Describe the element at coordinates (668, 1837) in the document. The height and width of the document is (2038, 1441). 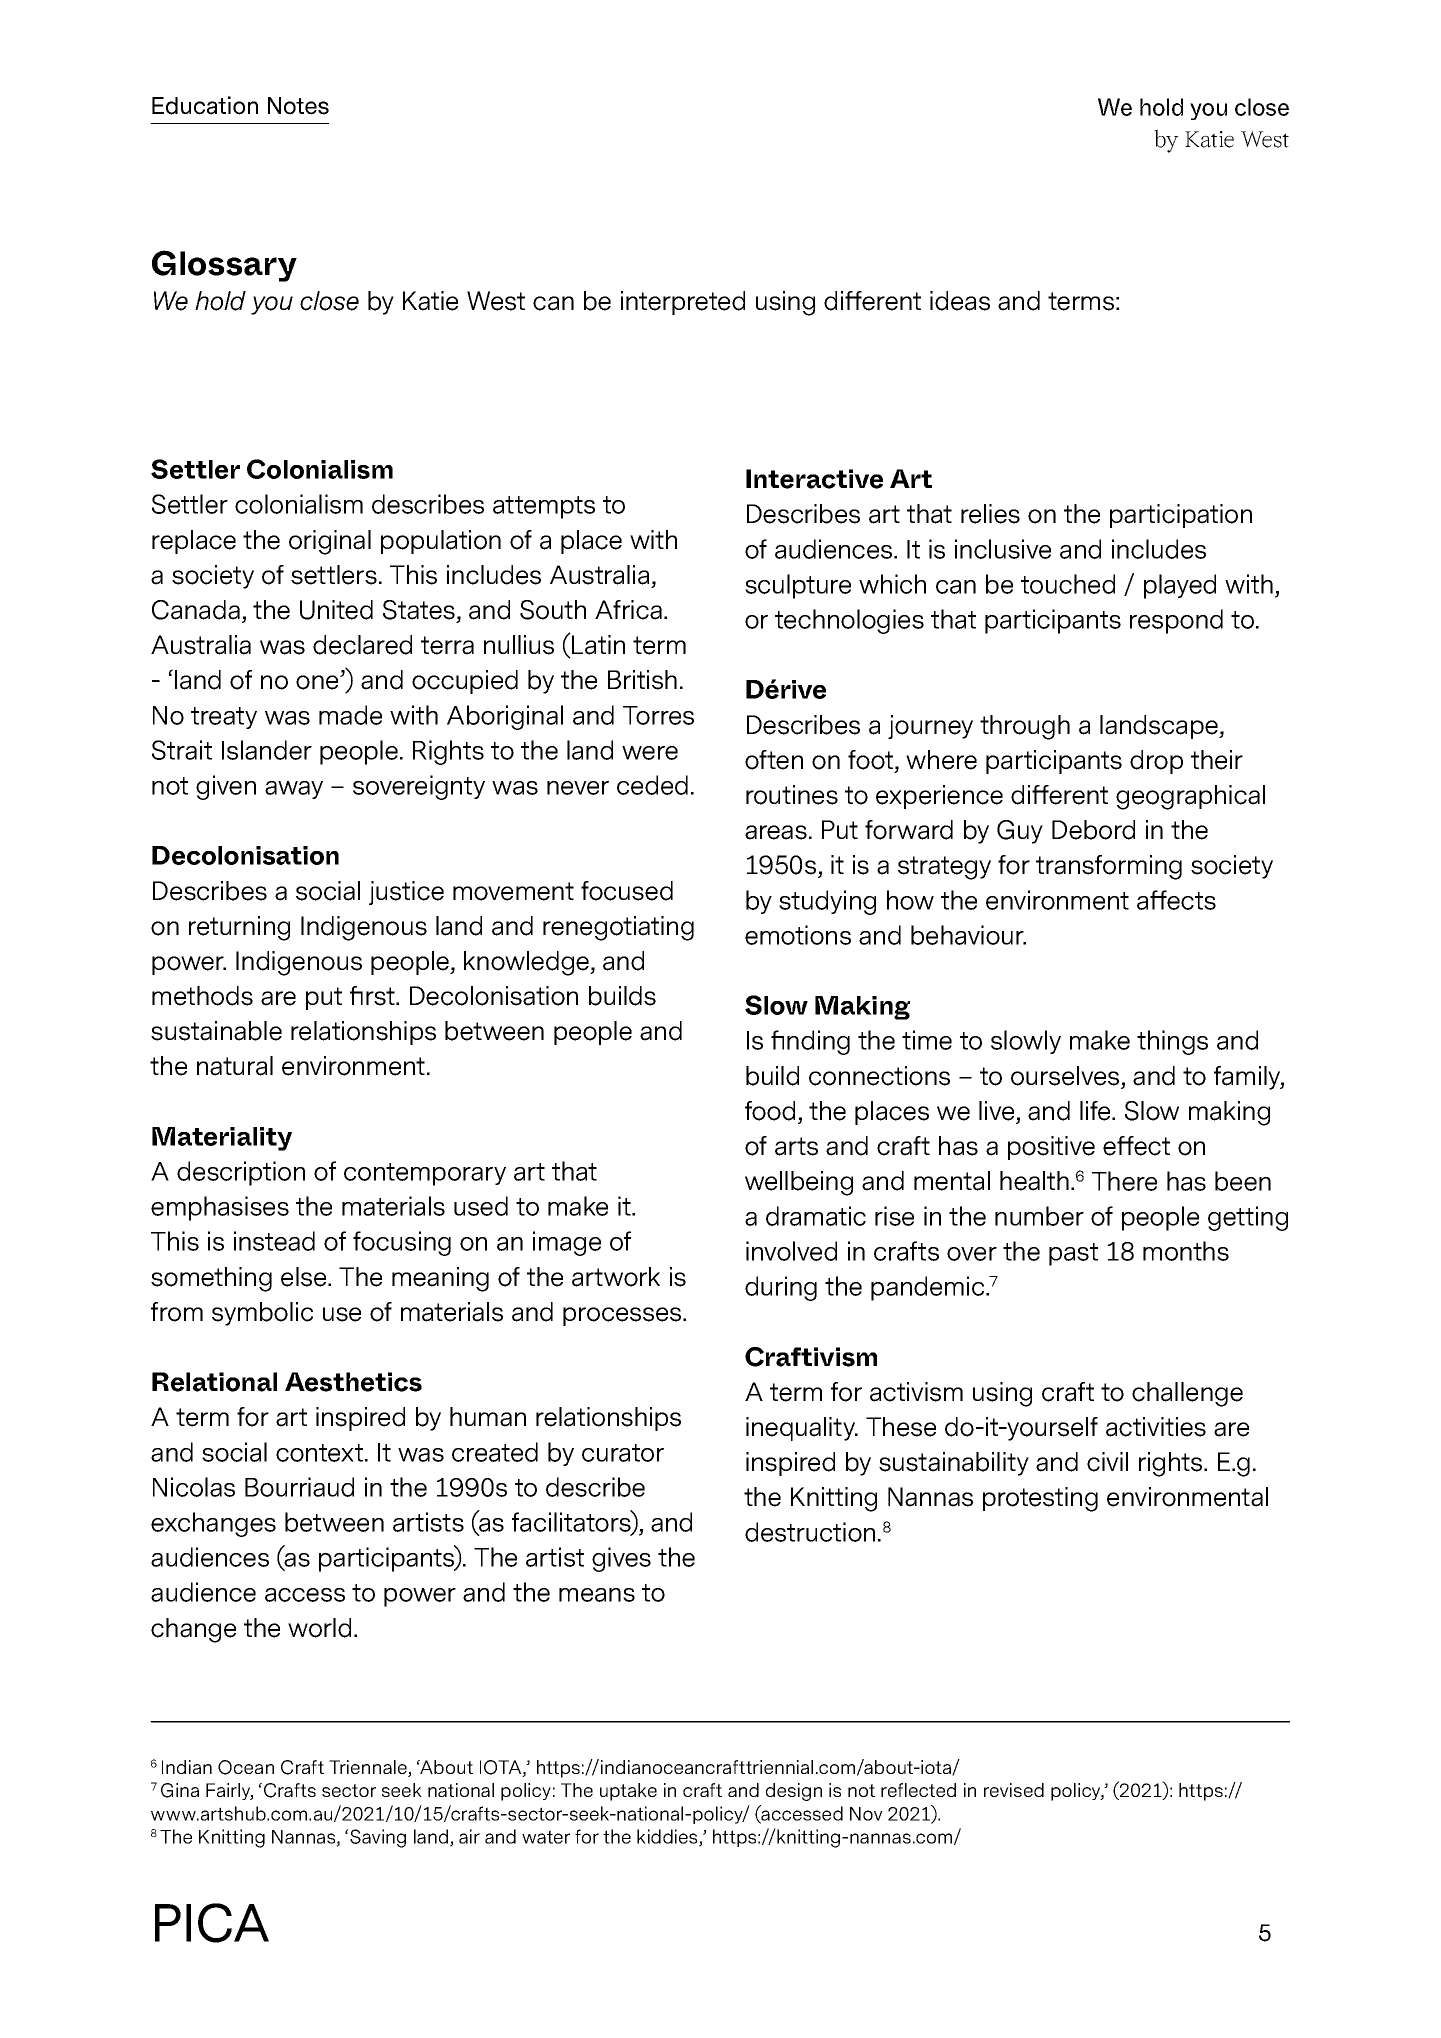
I see `kiddies` at that location.
